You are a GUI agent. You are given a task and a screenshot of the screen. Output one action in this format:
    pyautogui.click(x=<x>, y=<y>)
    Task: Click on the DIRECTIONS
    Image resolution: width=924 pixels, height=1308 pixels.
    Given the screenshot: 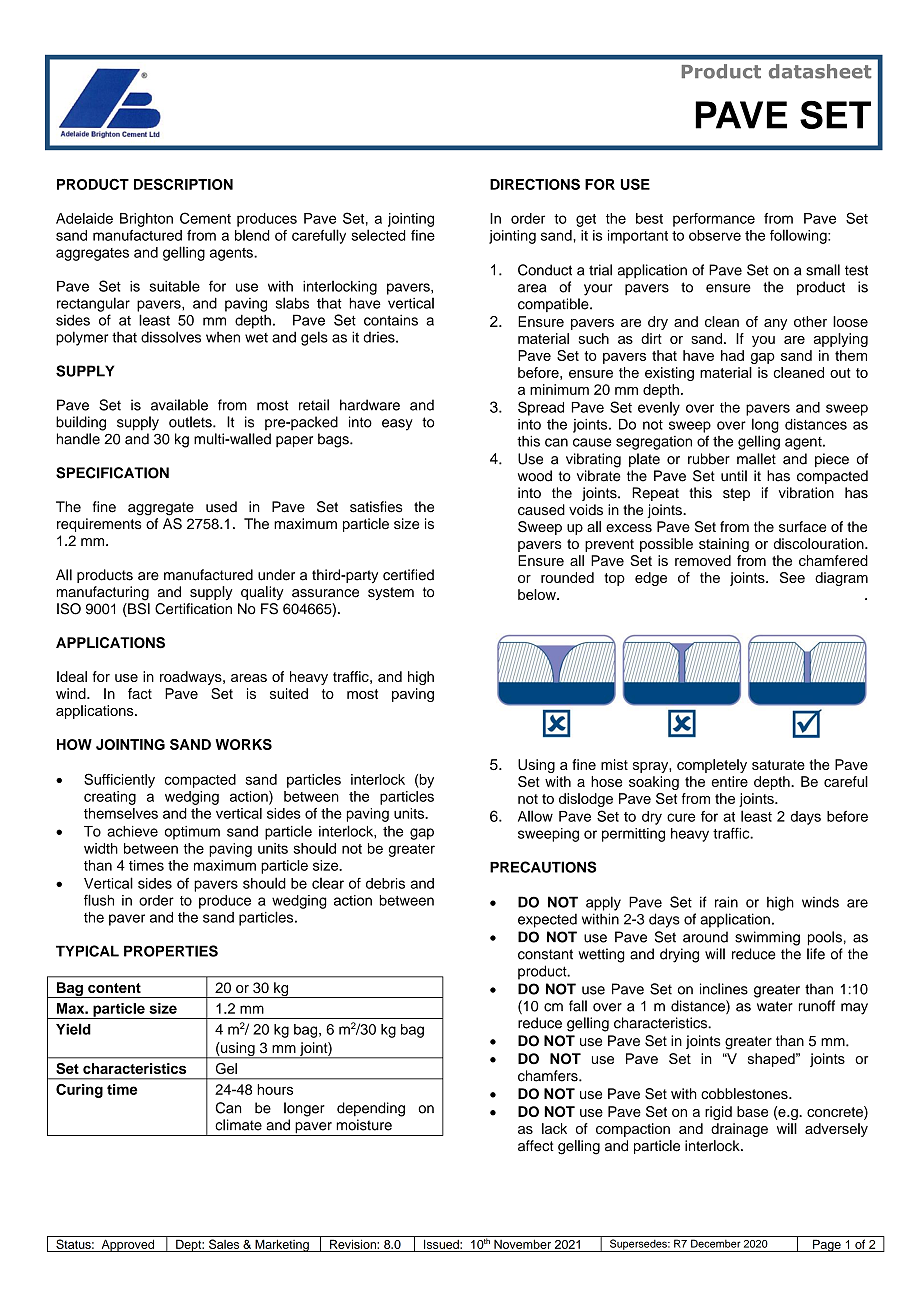 What is the action you would take?
    pyautogui.click(x=535, y=184)
